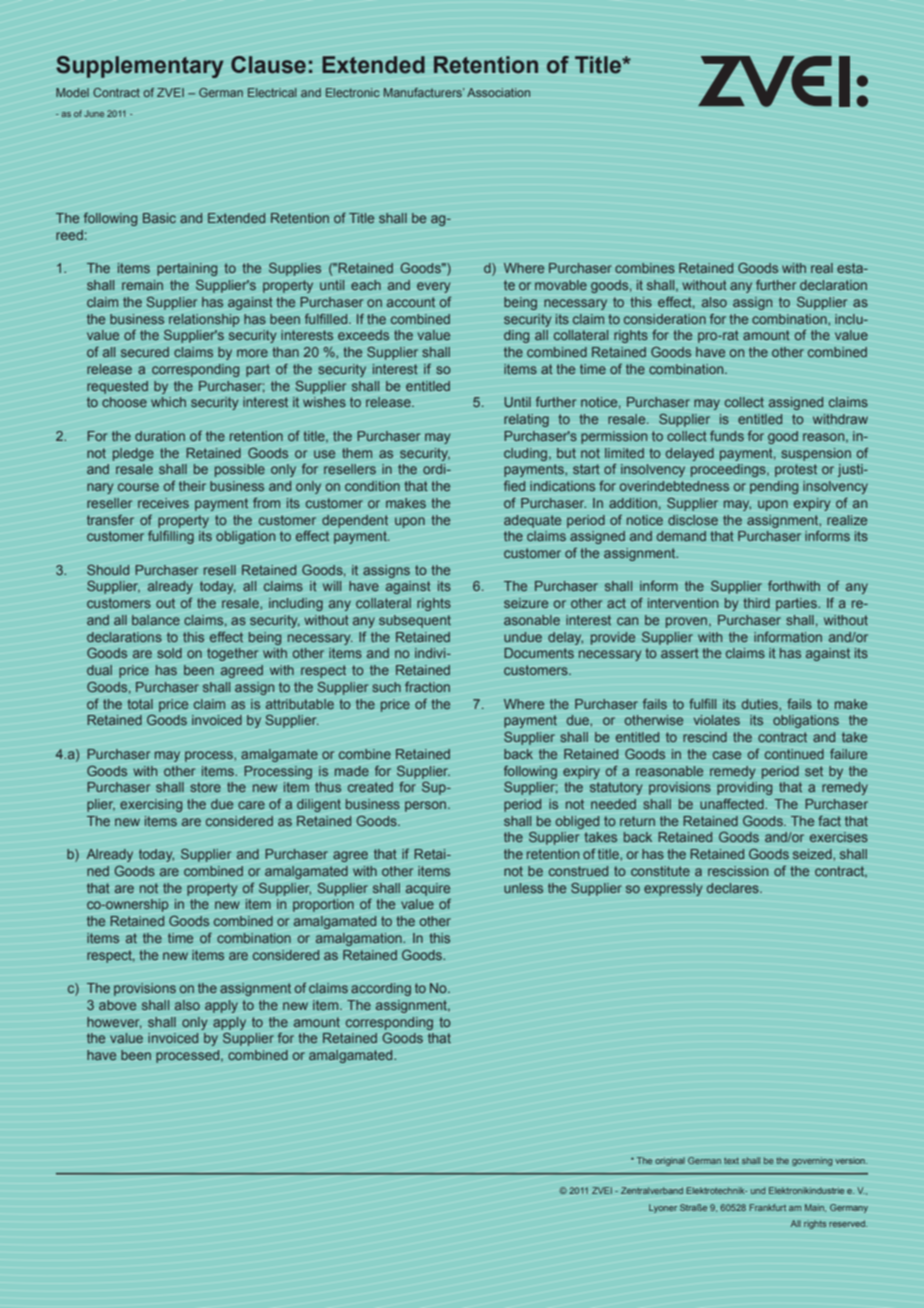 The height and width of the image is (1308, 924). I want to click on relating, so click(526, 420).
